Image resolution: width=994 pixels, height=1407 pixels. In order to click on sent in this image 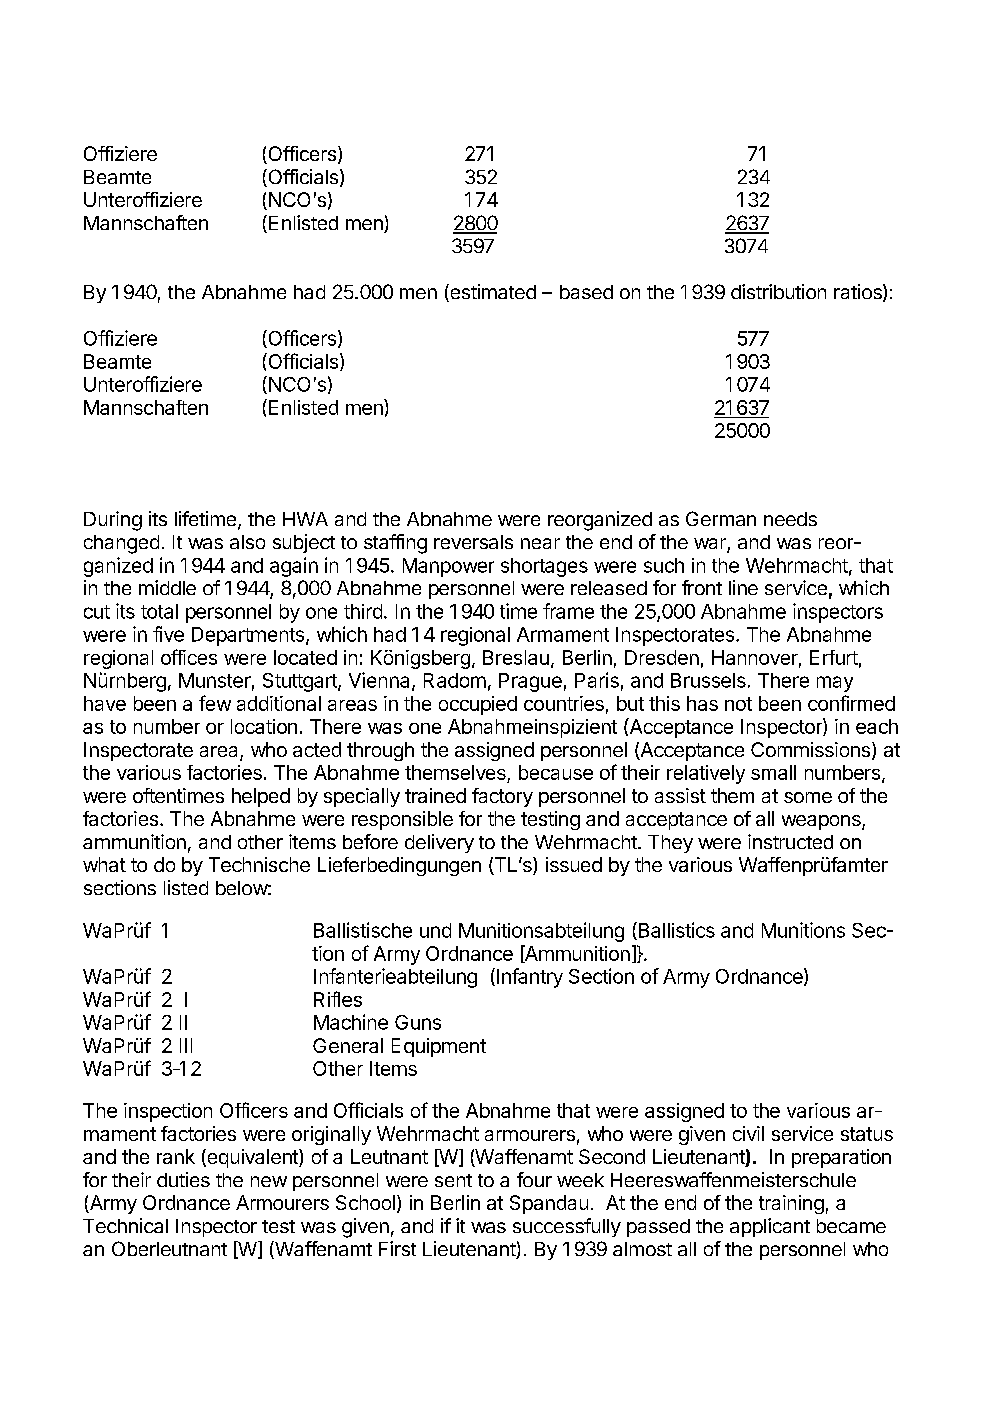, I will do `click(453, 1180)`.
